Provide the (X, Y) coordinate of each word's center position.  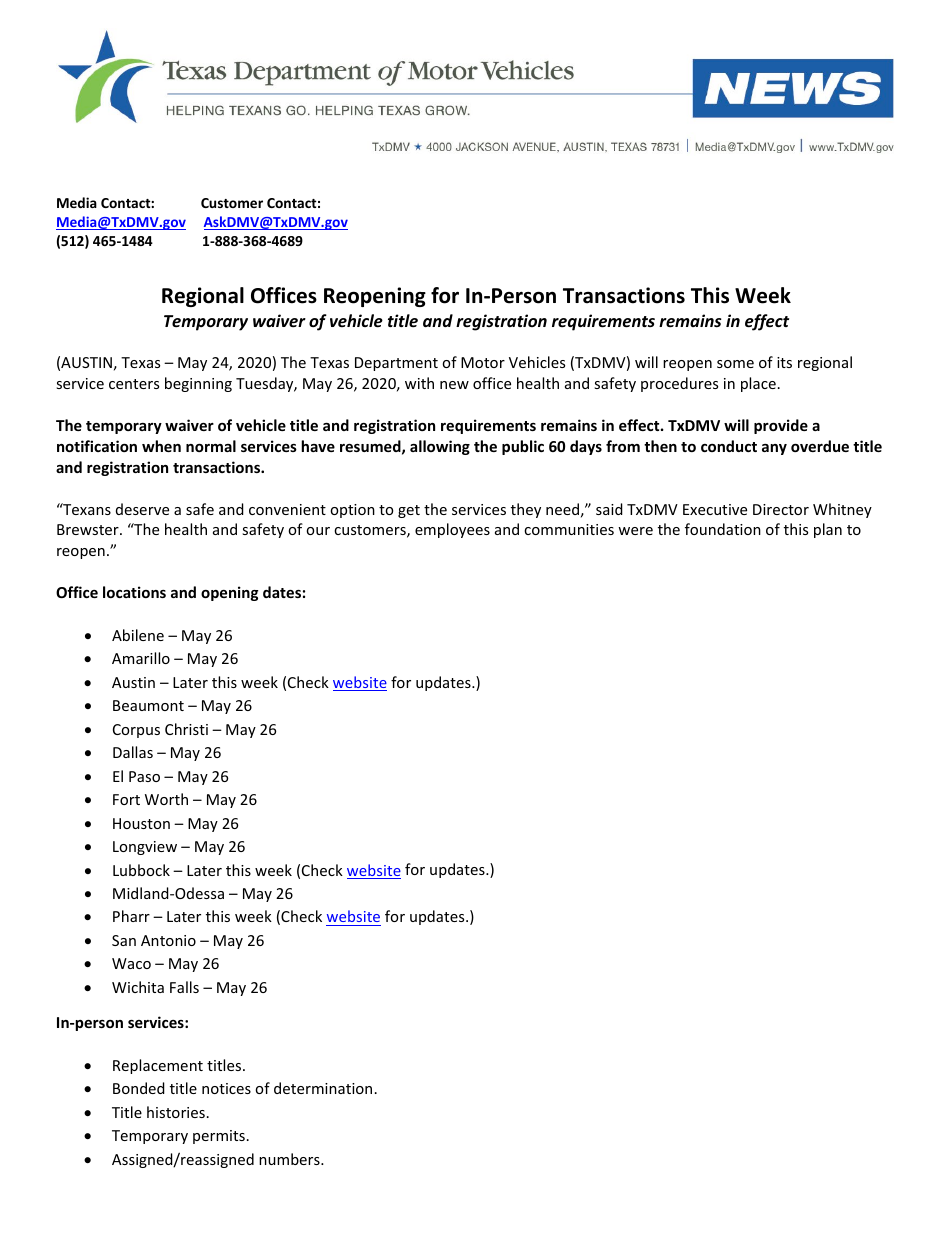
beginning (198, 384)
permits (219, 1137)
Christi (186, 729)
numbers (290, 1159)
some (735, 364)
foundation (723, 529)
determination (323, 1088)
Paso (144, 776)
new (454, 385)
